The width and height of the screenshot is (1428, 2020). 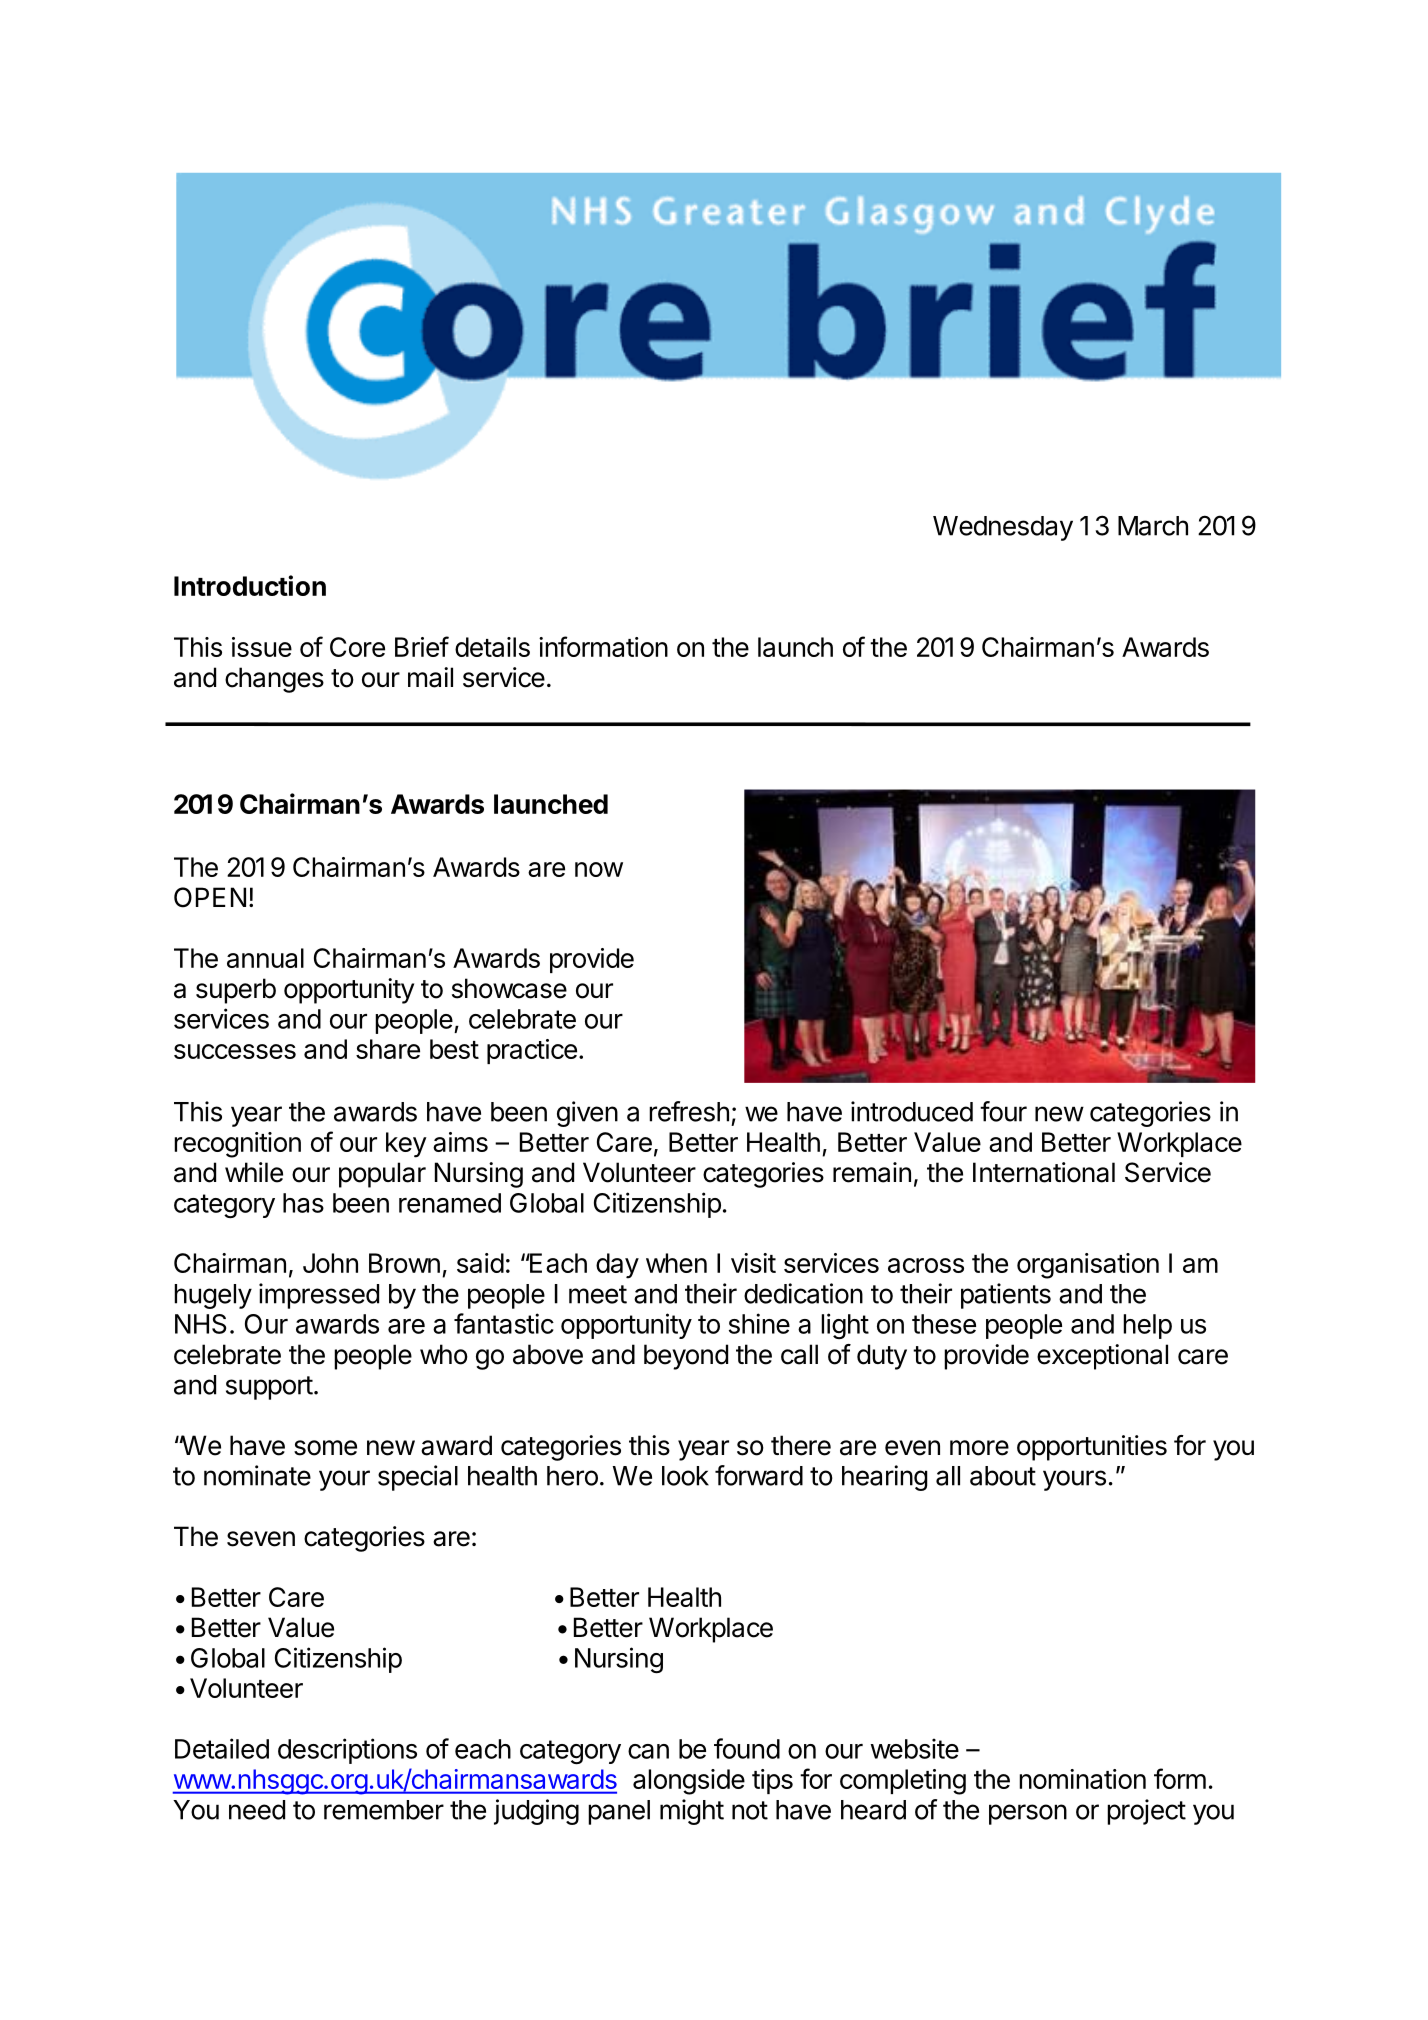 I want to click on now, so click(x=599, y=869).
